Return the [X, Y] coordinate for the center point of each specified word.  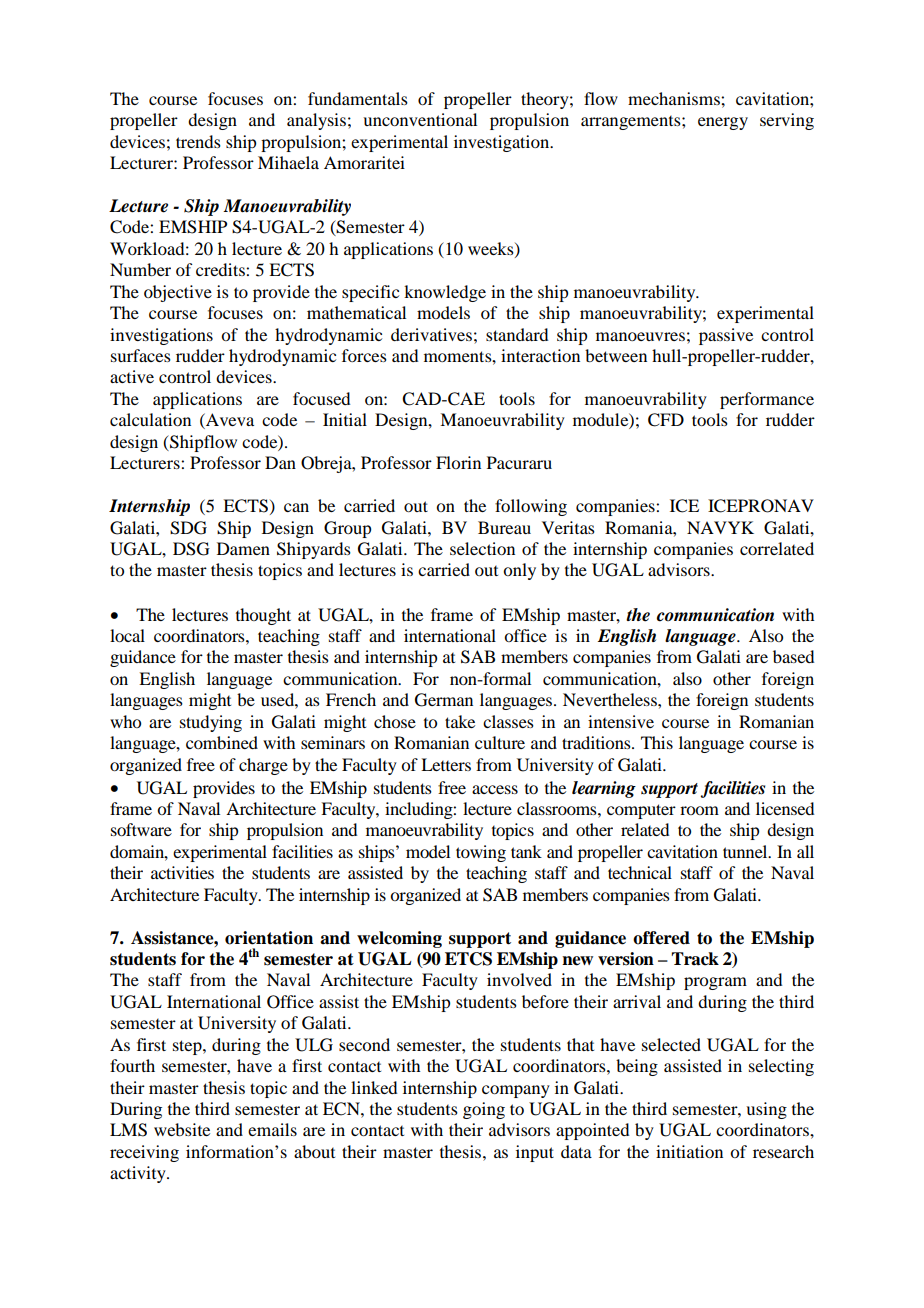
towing [481, 853]
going [484, 1110]
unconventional [420, 119]
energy [723, 123]
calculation [150, 419]
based [793, 656]
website [182, 1129]
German [444, 700]
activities [182, 872]
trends [198, 141]
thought [263, 616]
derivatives [431, 334]
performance [767, 400]
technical [640, 872]
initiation [689, 1151]
